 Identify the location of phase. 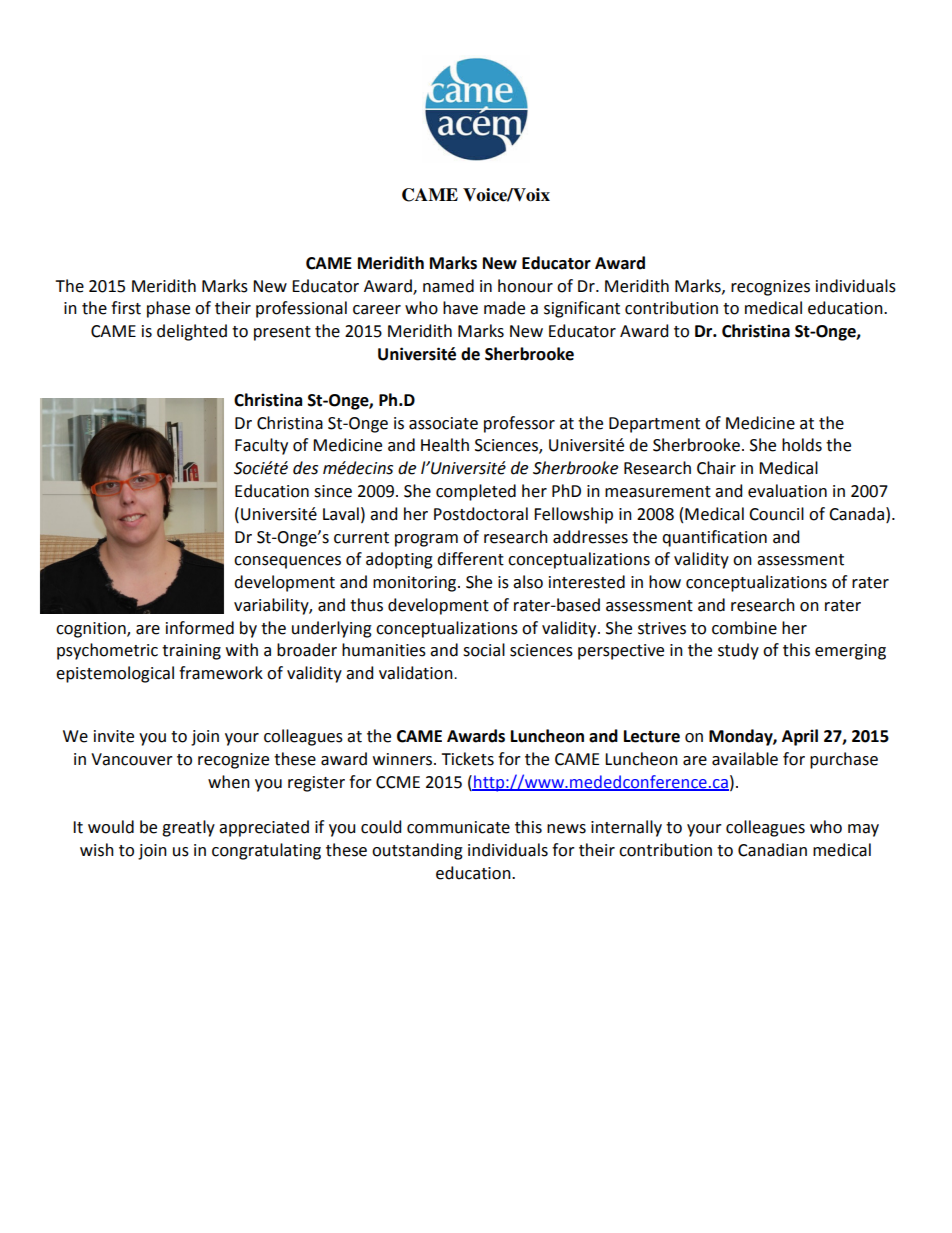
(168, 309).
